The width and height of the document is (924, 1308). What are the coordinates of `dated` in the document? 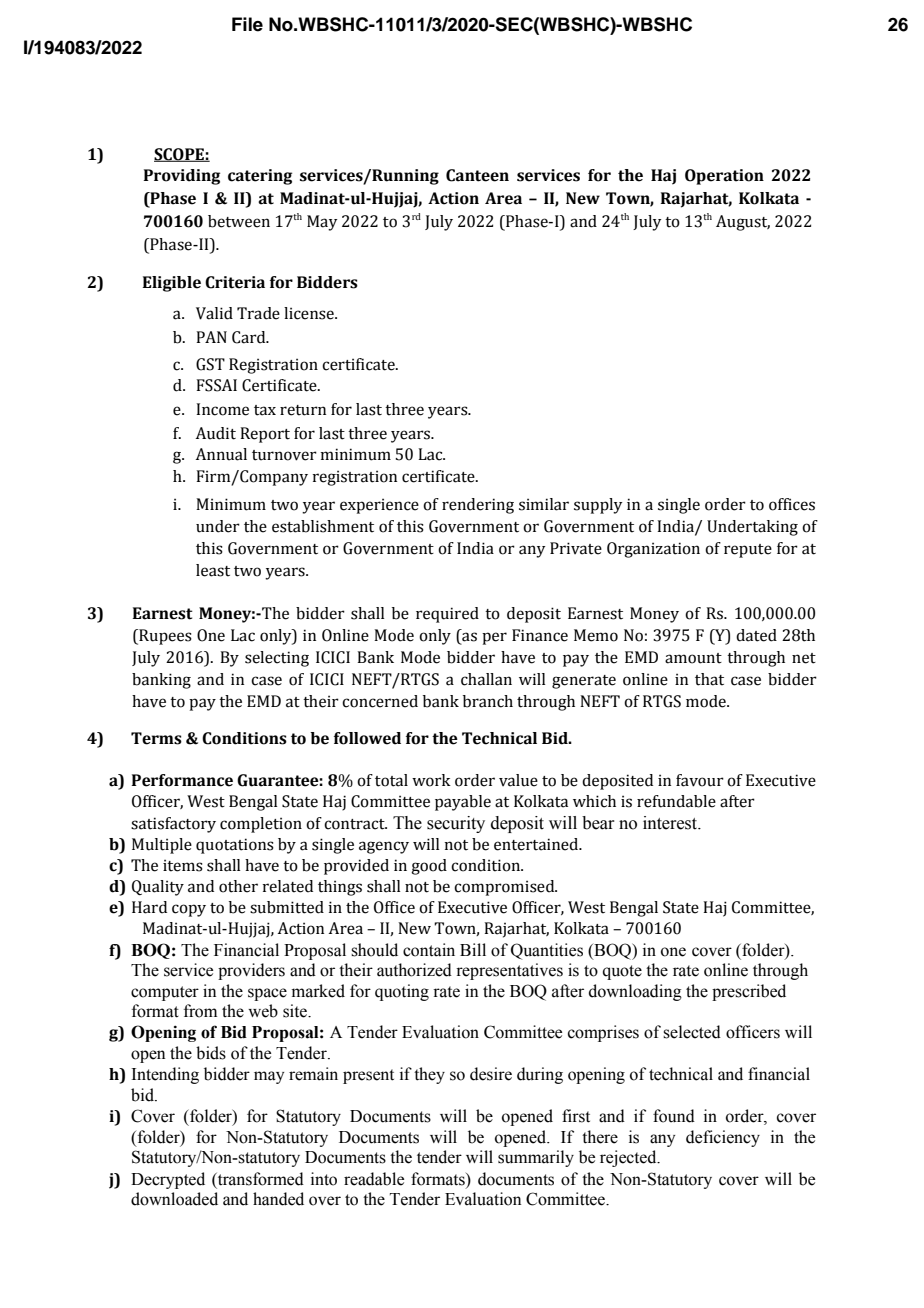 It's located at (756, 635).
